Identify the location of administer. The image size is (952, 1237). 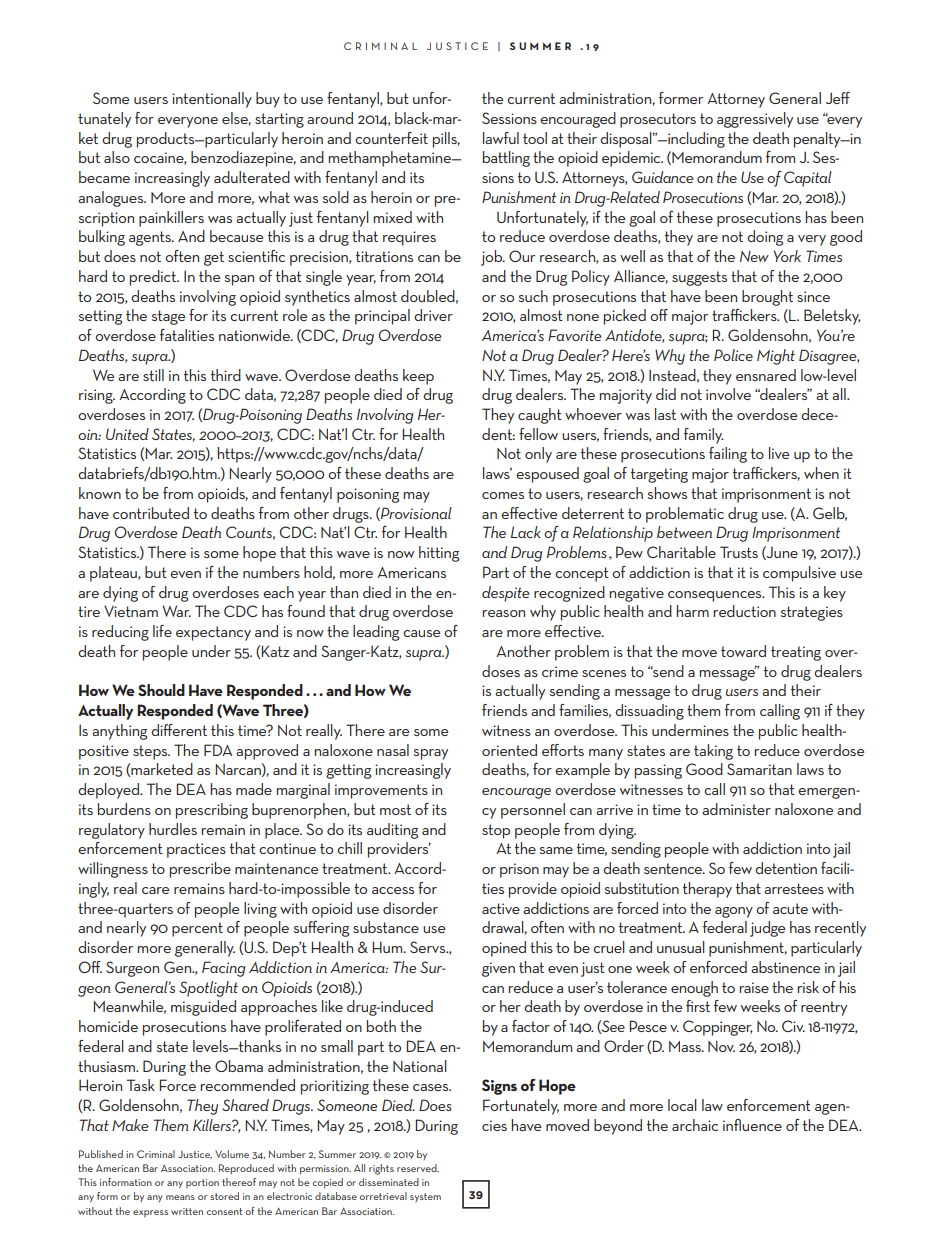
(736, 809).
